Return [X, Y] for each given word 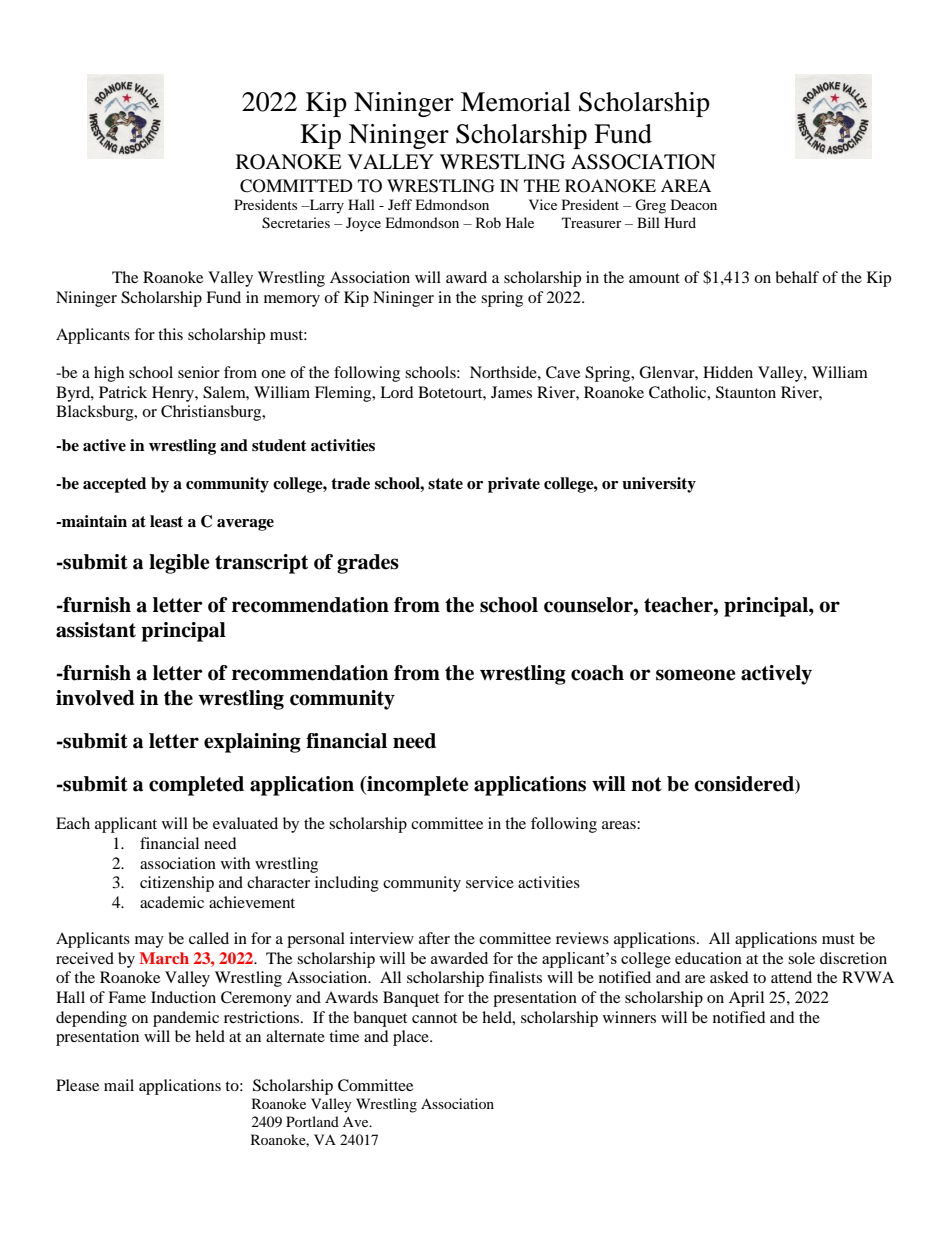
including [347, 884]
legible [179, 564]
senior [199, 372]
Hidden [728, 372]
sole [801, 958]
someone [696, 675]
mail [119, 1085]
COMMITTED [296, 186]
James [511, 392]
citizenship [177, 884]
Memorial [516, 102]
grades [368, 564]
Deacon [694, 204]
